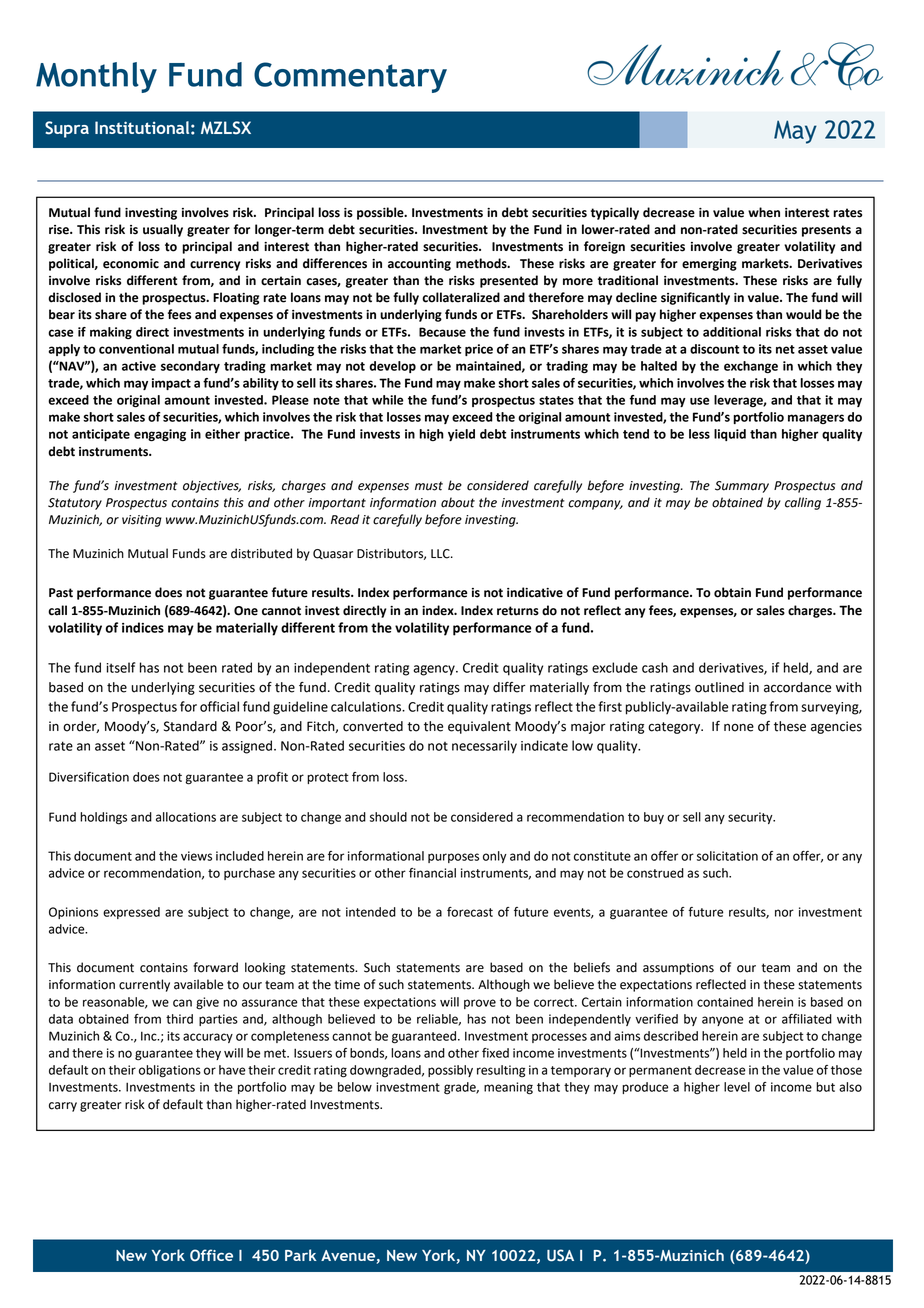 This screenshot has height=1308, width=924. I want to click on Monthly, so click(96, 77).
